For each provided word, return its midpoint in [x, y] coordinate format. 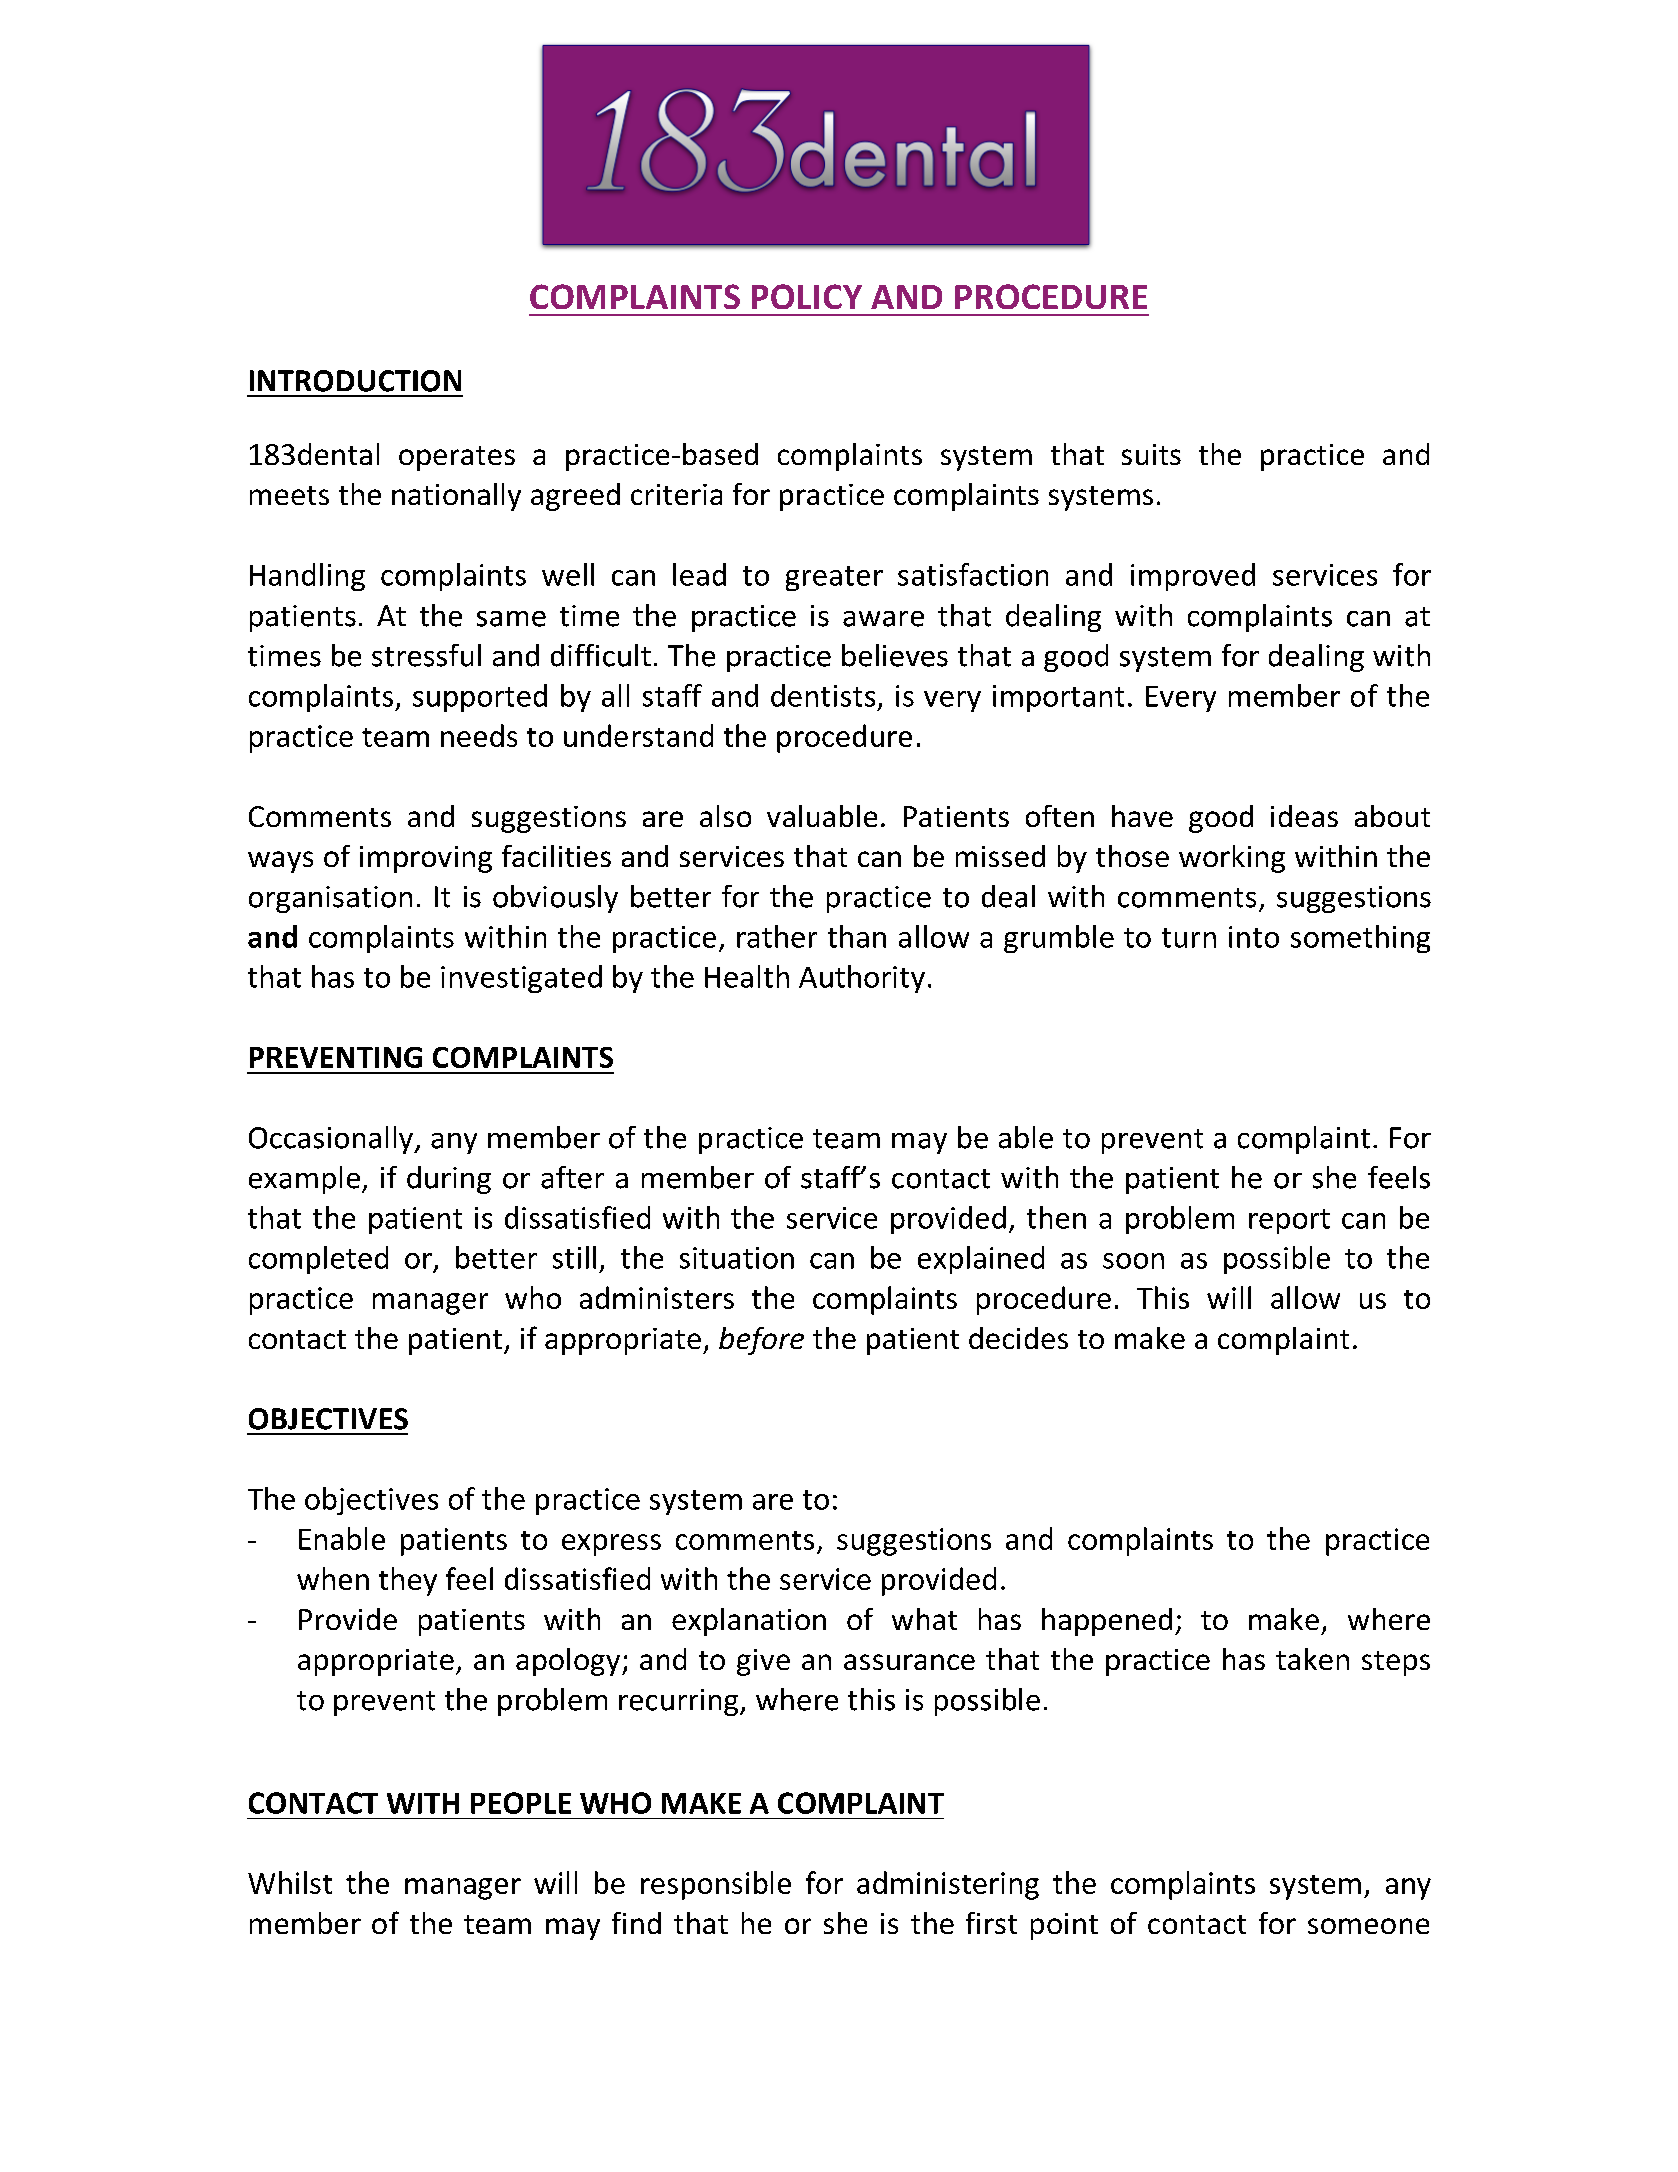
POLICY [807, 296]
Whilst [290, 1882]
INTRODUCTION [355, 381]
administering [948, 1885]
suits [1151, 454]
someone [1368, 1926]
